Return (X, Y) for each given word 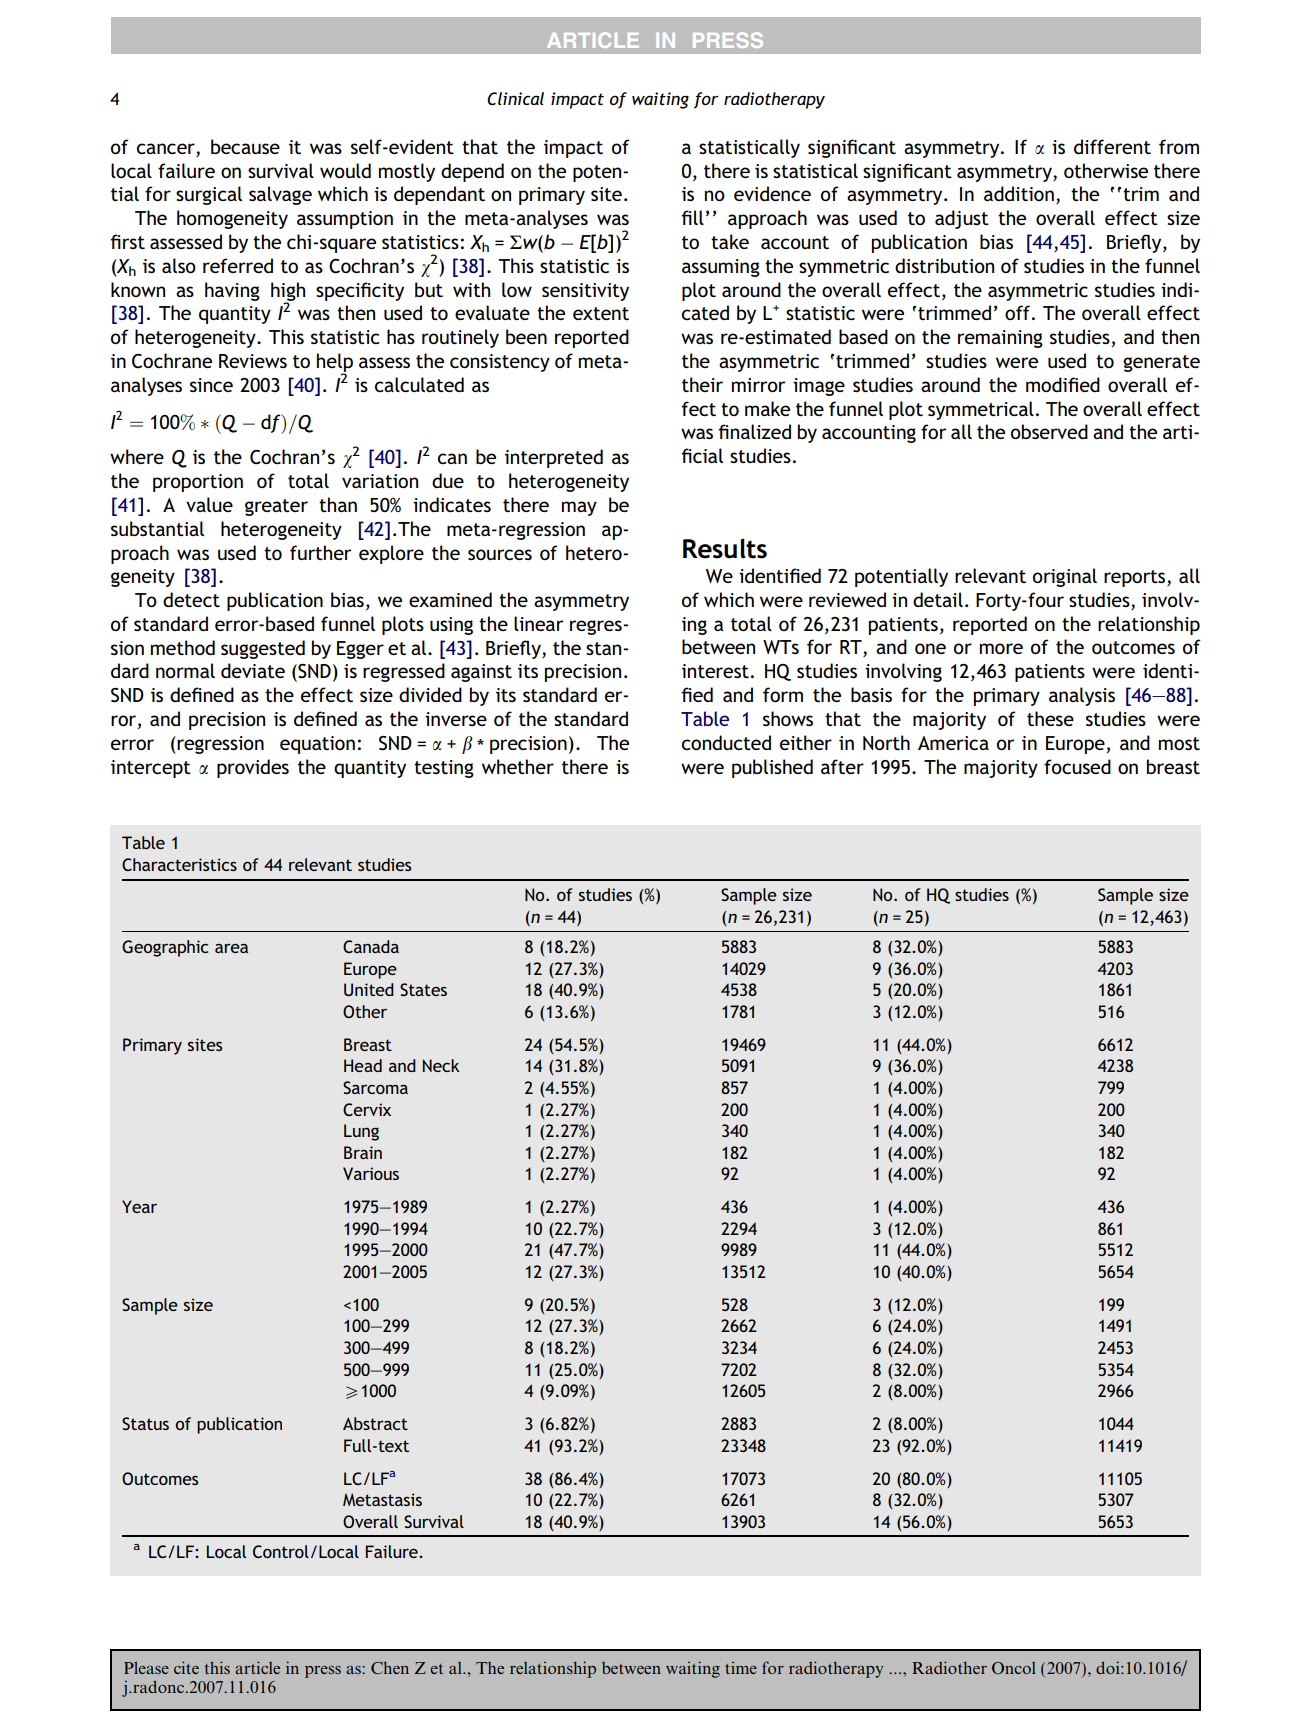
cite (186, 1667)
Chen (390, 1667)
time (741, 1668)
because (245, 146)
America (953, 743)
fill (692, 217)
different (1112, 146)
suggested (263, 649)
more (1001, 648)
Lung (361, 1132)
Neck (441, 1065)
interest (715, 671)
